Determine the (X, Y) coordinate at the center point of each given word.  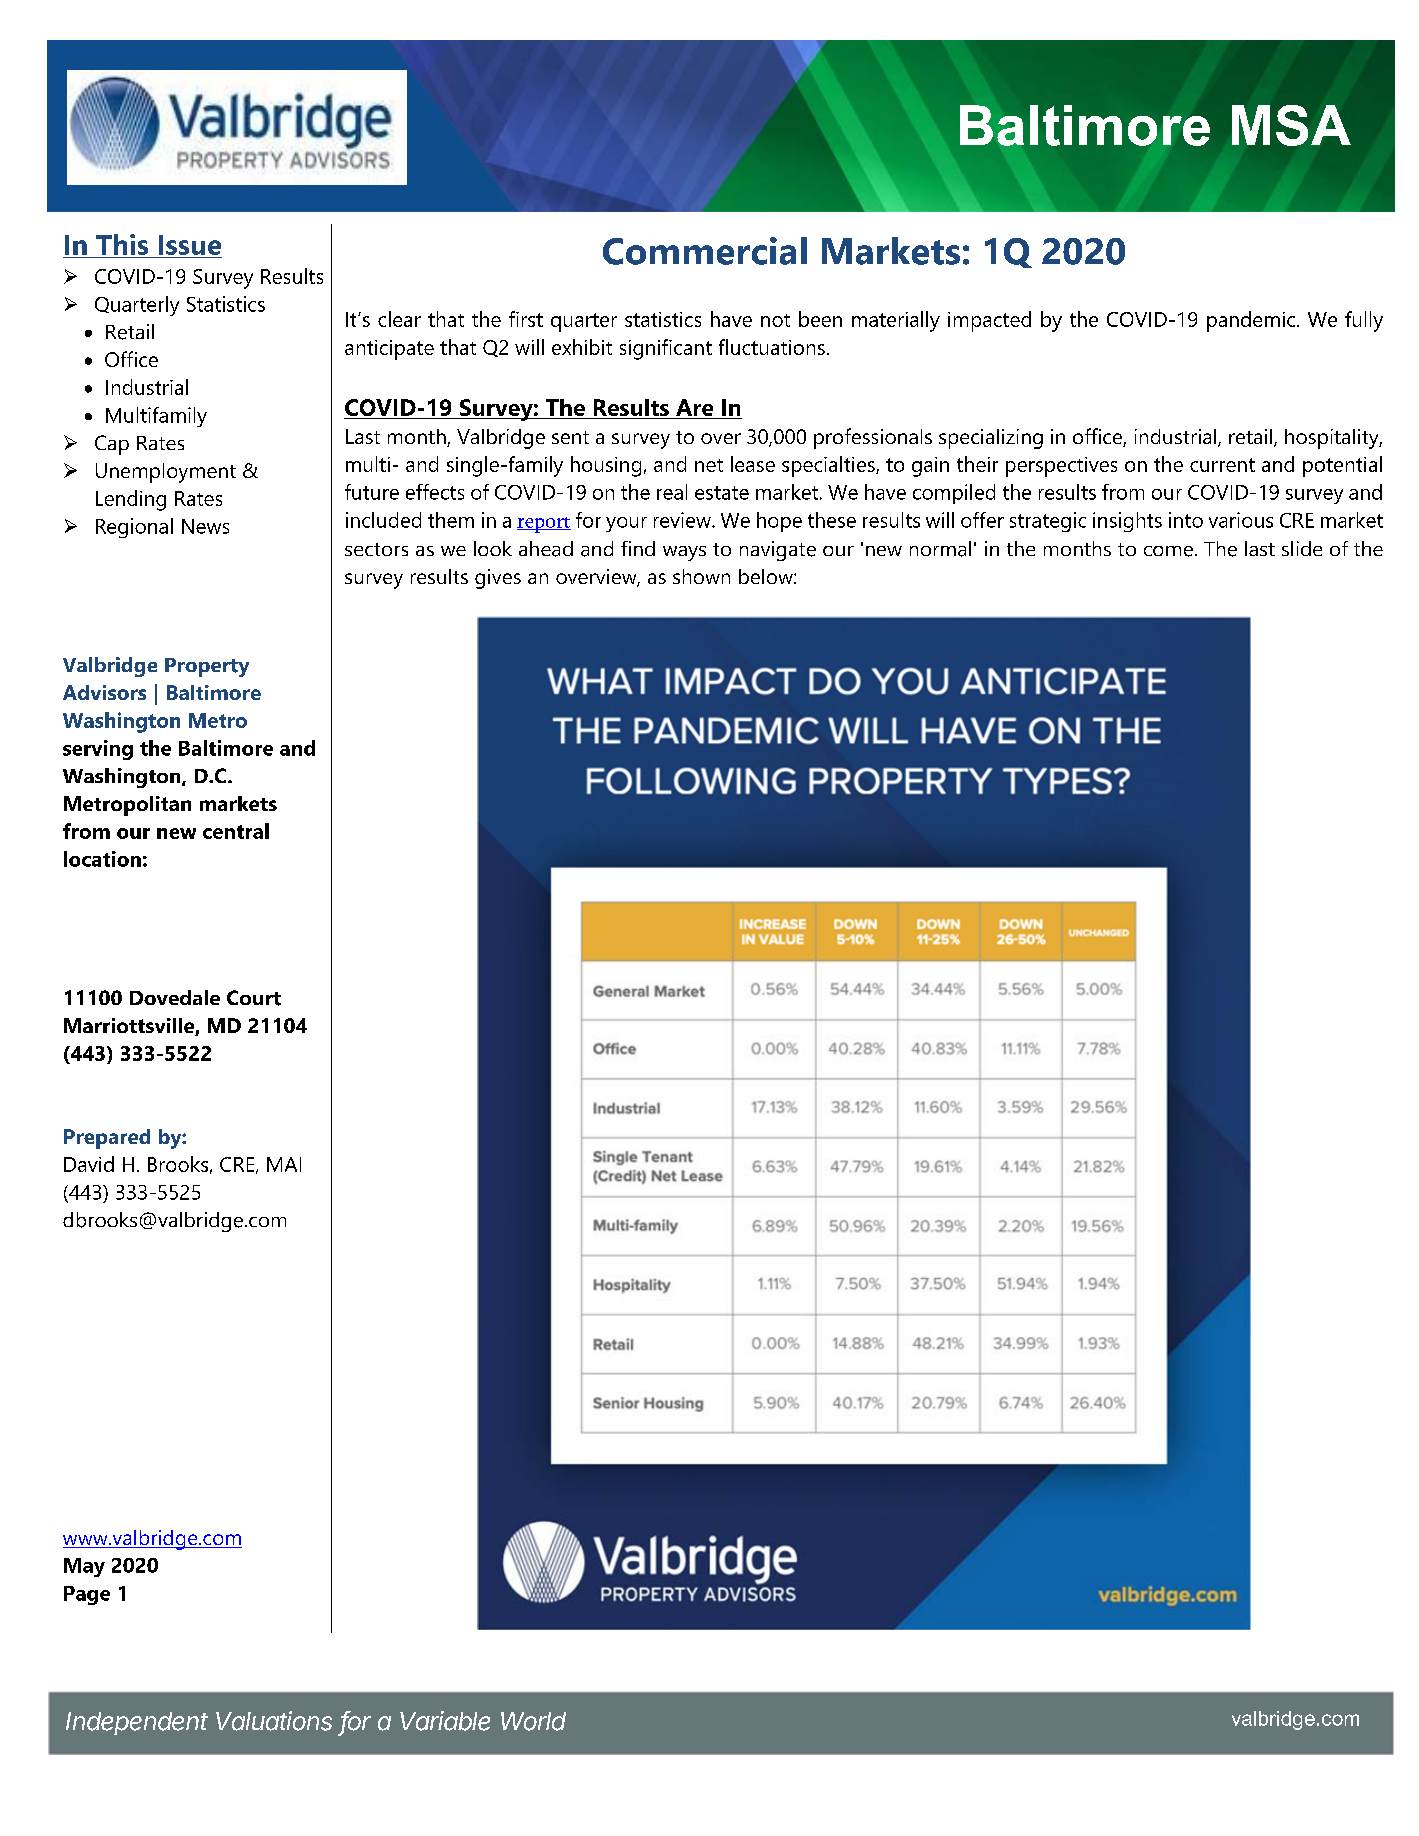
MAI (284, 1164)
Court (254, 998)
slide (1302, 548)
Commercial (705, 251)
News (205, 526)
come (1168, 551)
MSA (1291, 125)
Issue (190, 245)
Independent (137, 1723)
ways (684, 553)
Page (87, 1595)
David (89, 1164)
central (236, 831)
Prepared (107, 1139)
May (84, 1567)
